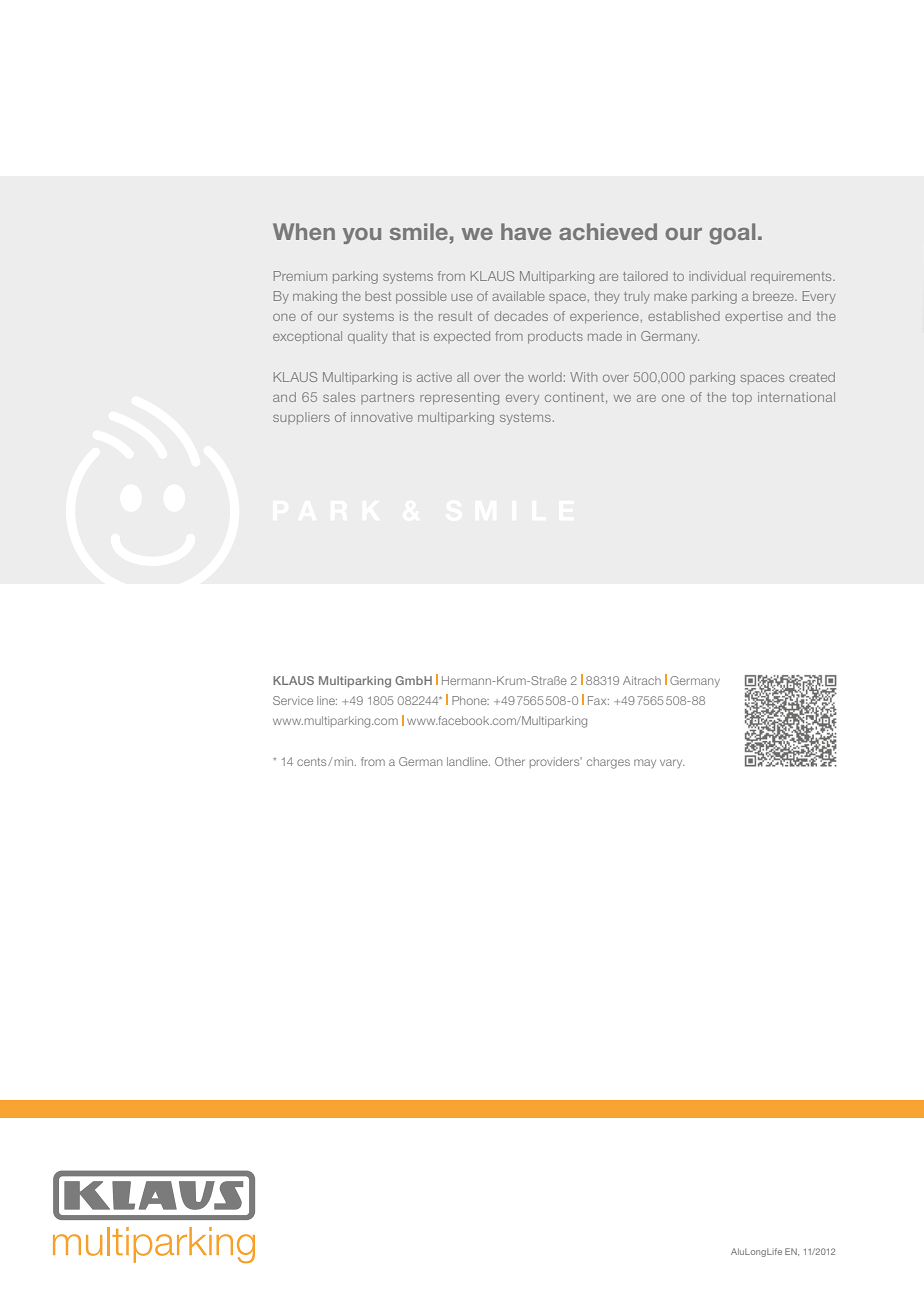 This screenshot has height=1308, width=924. What do you see at coordinates (293, 700) in the screenshot?
I see `Service` at bounding box center [293, 700].
